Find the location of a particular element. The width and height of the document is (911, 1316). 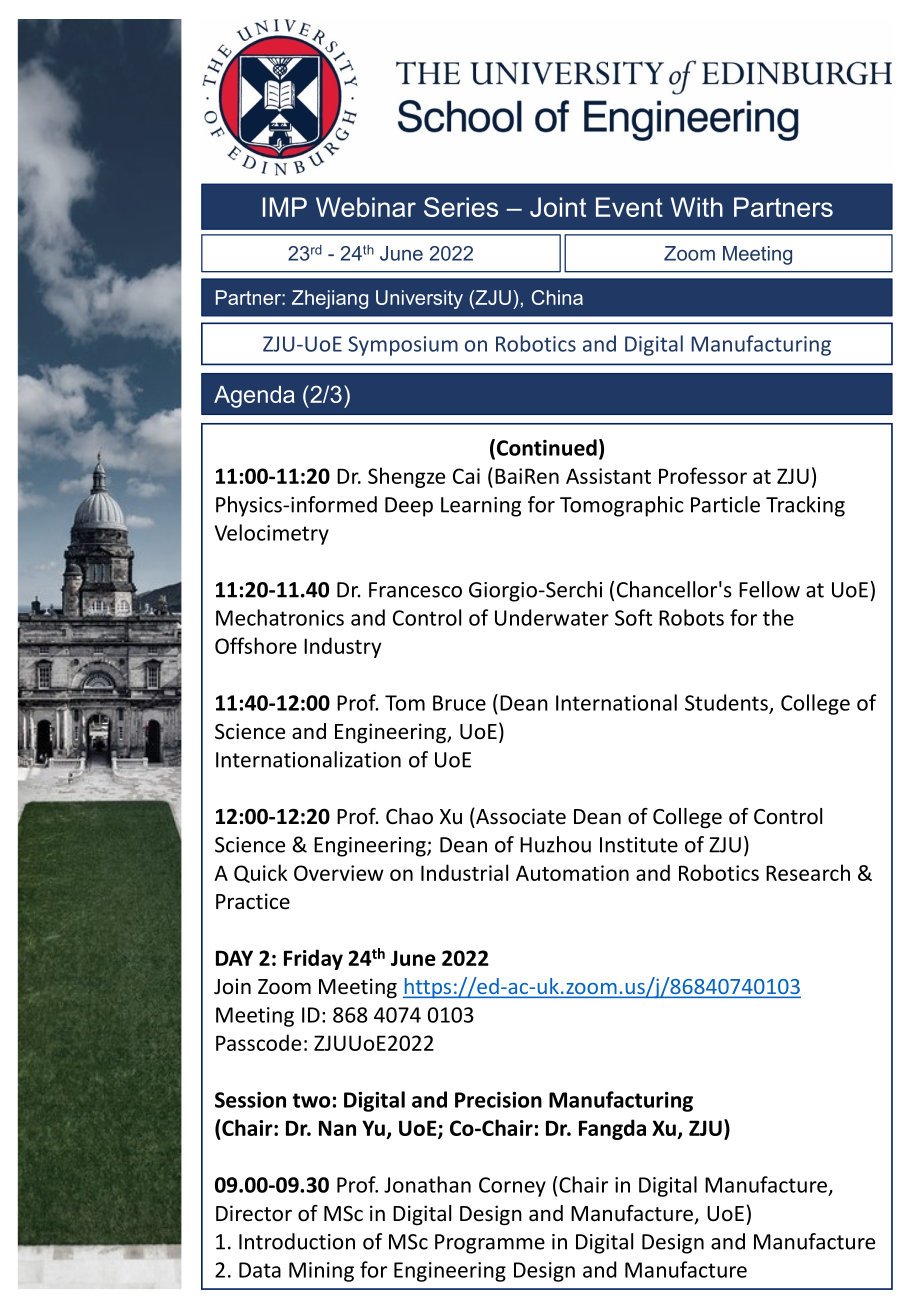

With is located at coordinates (697, 207).
